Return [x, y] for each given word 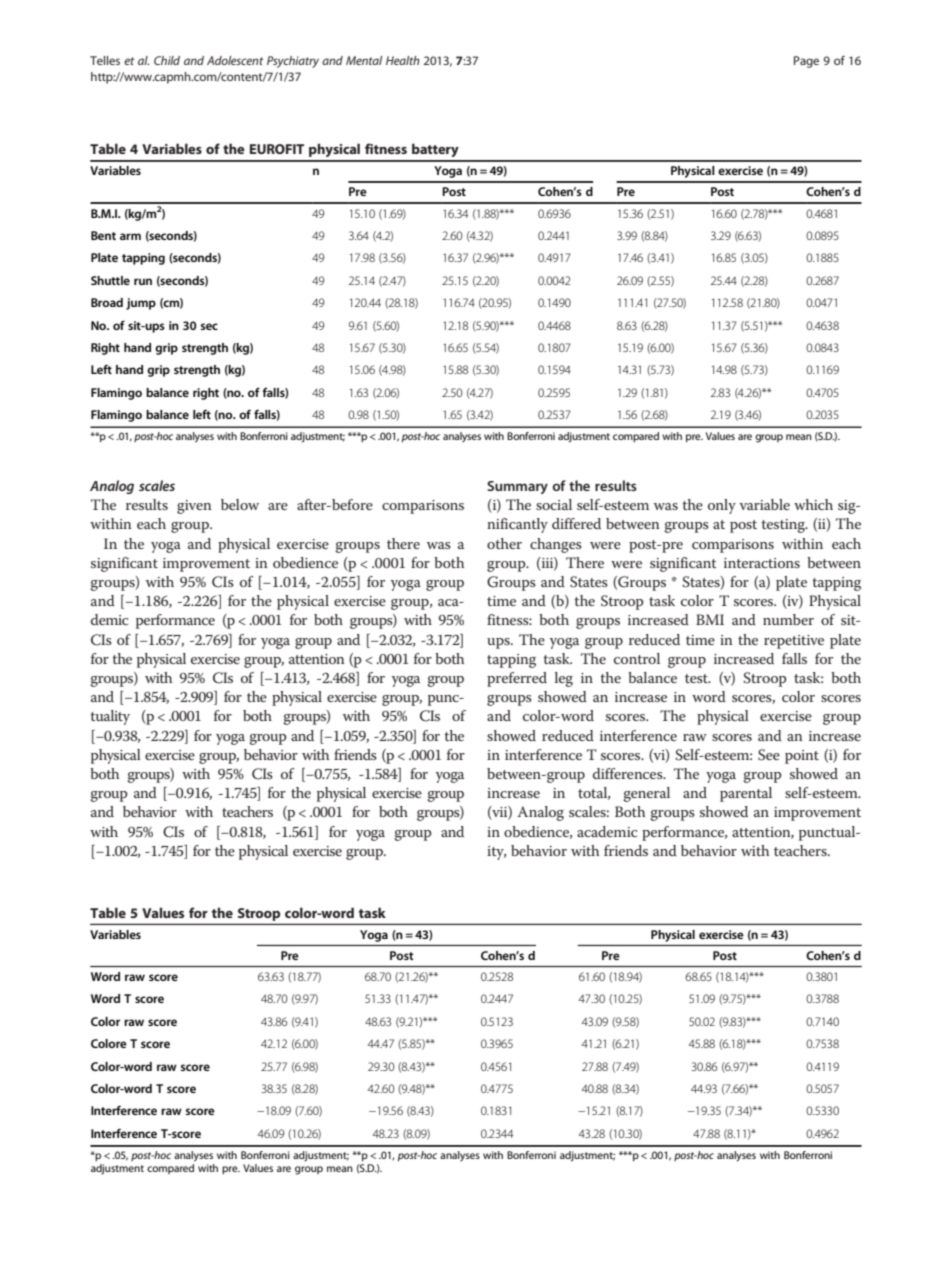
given [194, 507]
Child [167, 60]
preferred [517, 679]
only [722, 506]
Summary [517, 487]
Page [806, 62]
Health [403, 60]
